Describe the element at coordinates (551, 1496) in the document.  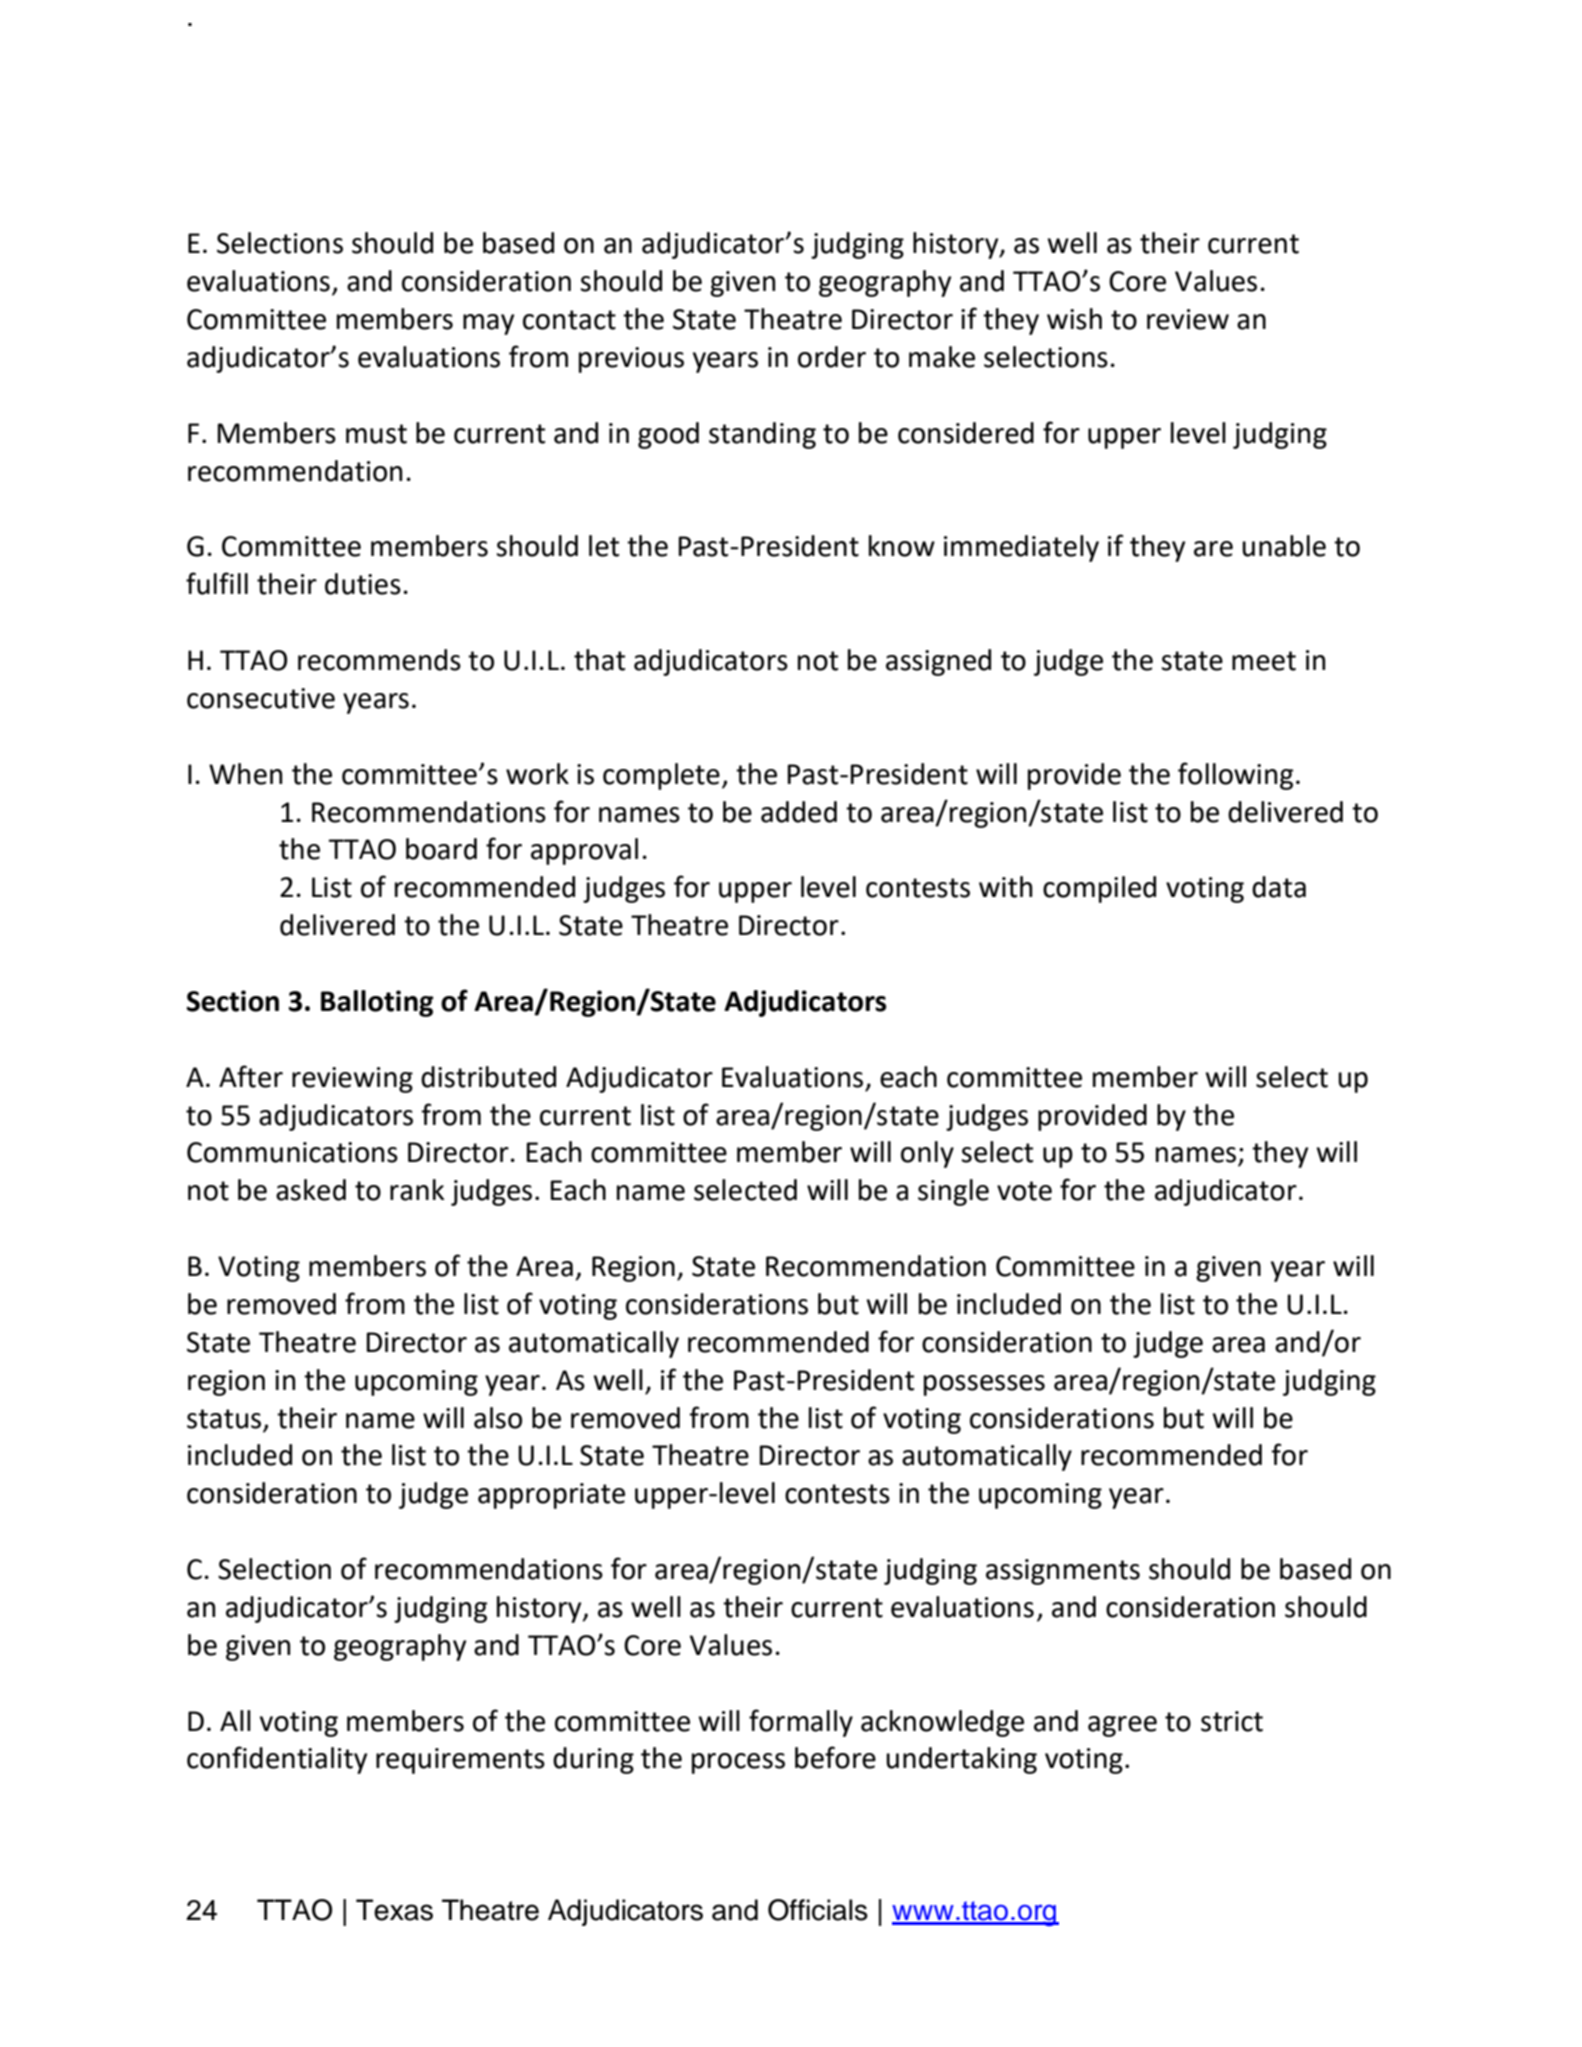
I see `appropriate` at that location.
